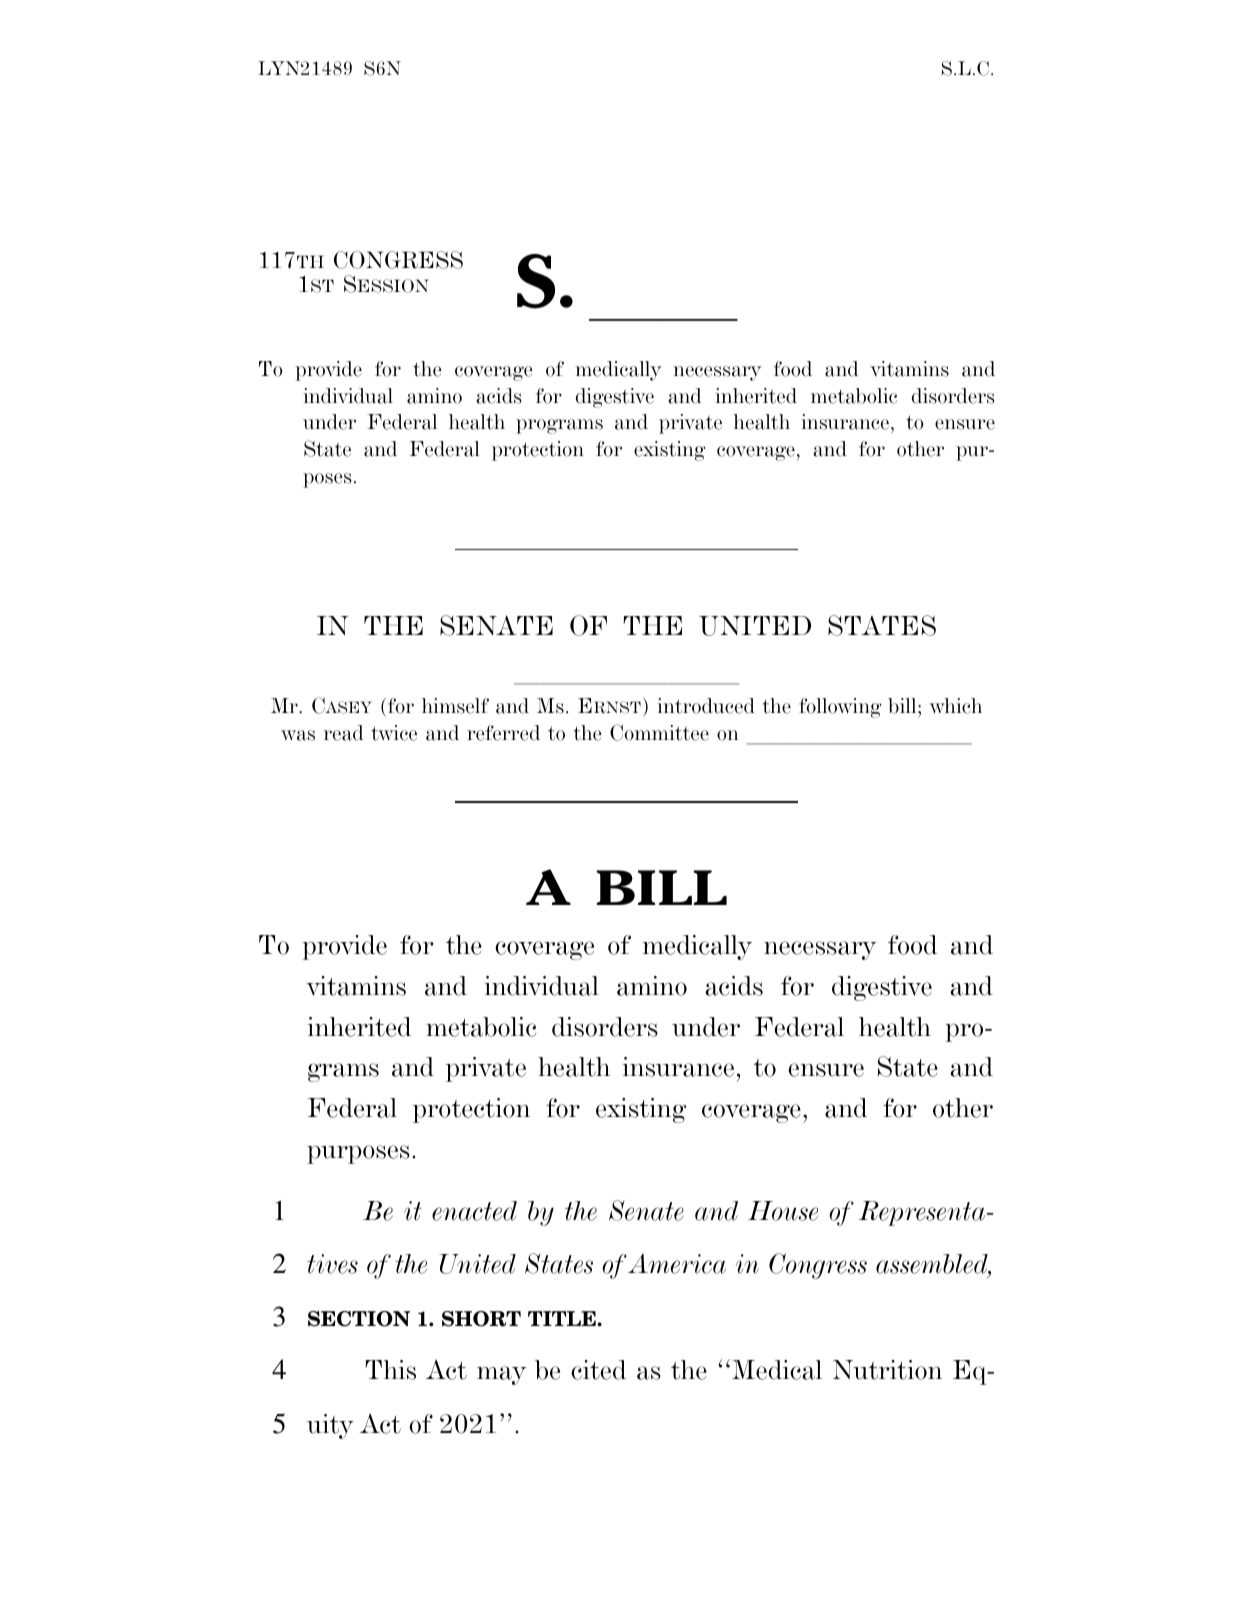 Image resolution: width=1253 pixels, height=1621 pixels. Describe the element at coordinates (677, 1264) in the document. I see `America` at that location.
